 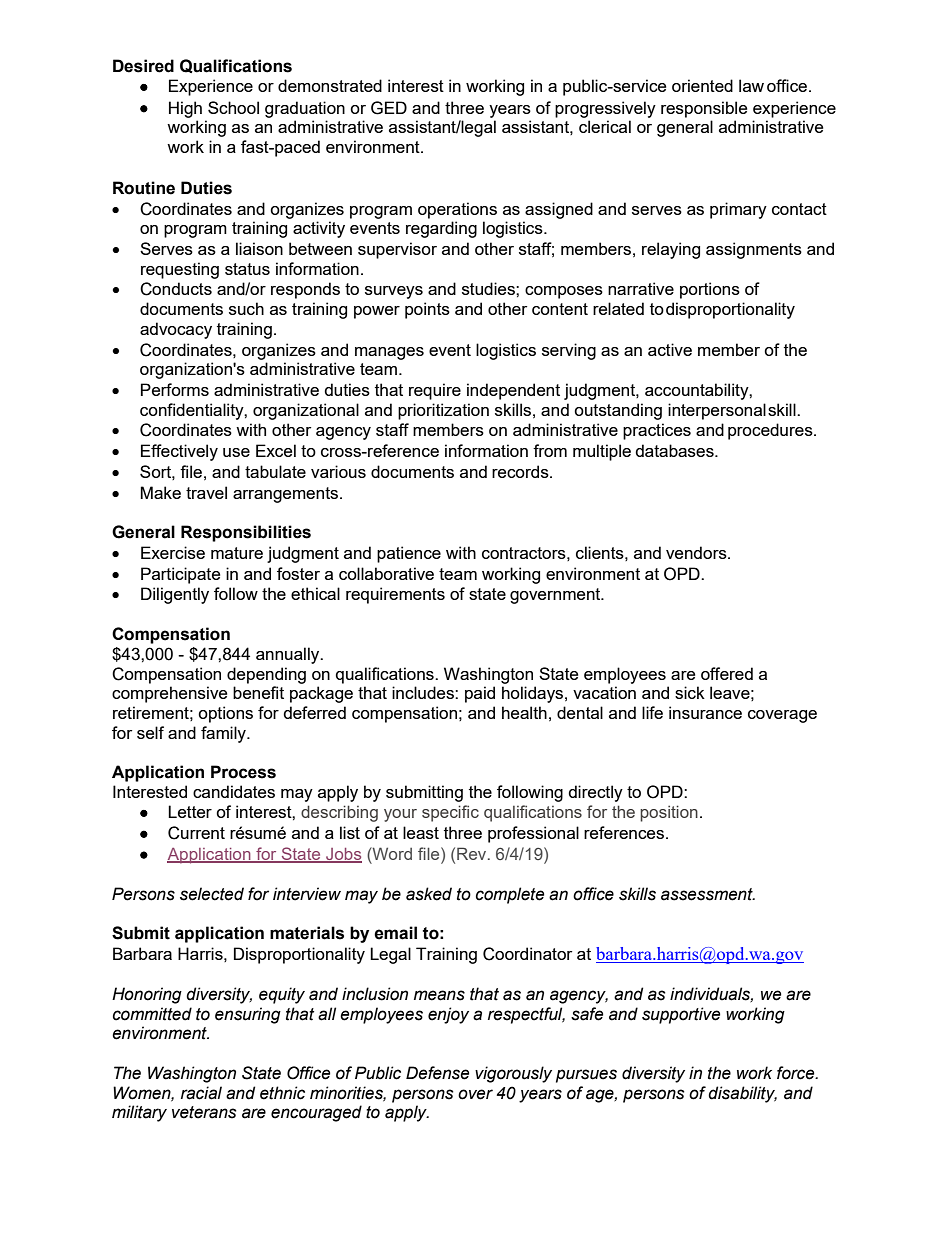 What do you see at coordinates (233, 107) in the document?
I see `School` at bounding box center [233, 107].
